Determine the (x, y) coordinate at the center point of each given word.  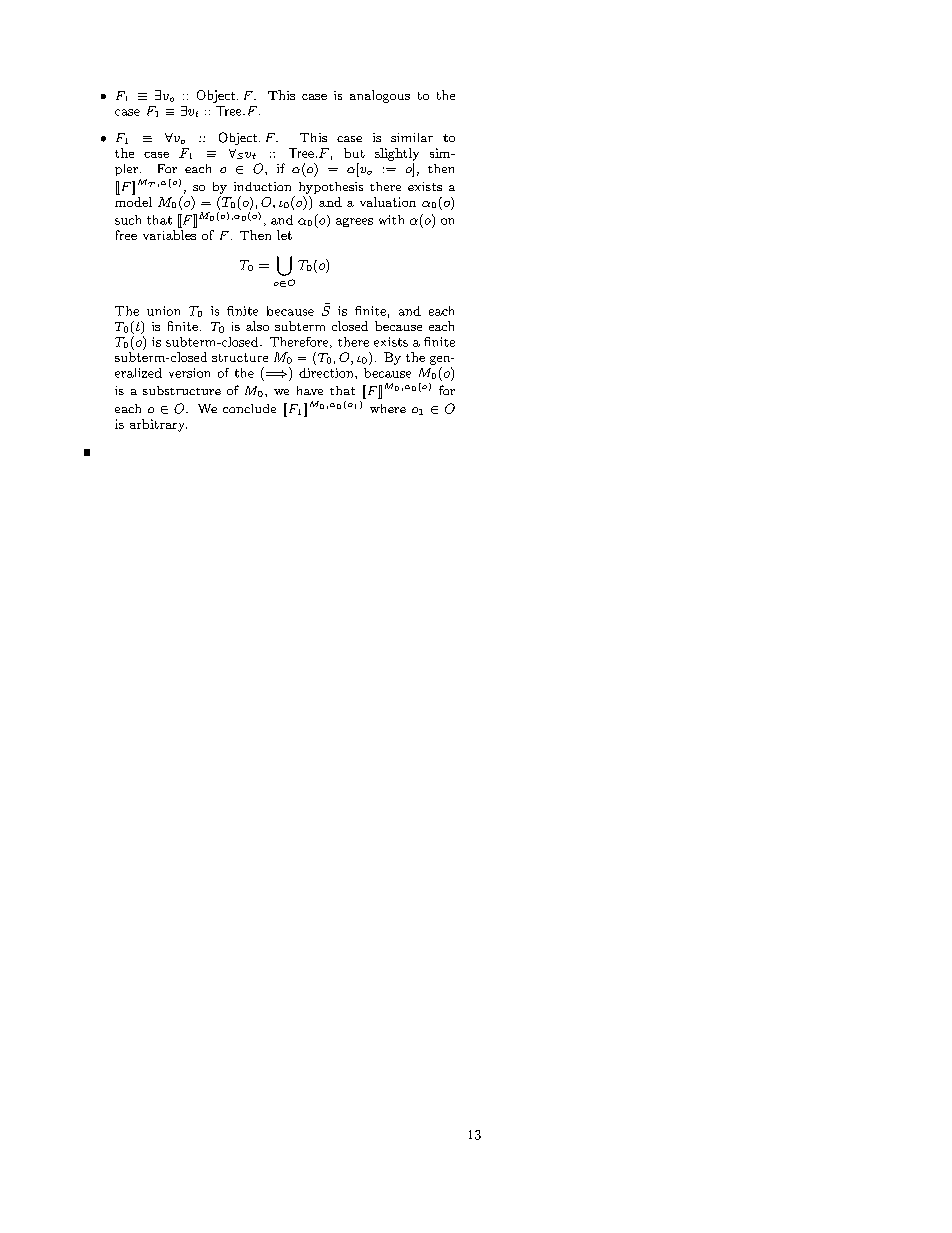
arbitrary (158, 425)
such (128, 220)
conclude (249, 408)
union (163, 311)
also (257, 326)
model (133, 200)
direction (327, 373)
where (388, 408)
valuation (388, 202)
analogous (380, 96)
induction (262, 186)
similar (412, 137)
